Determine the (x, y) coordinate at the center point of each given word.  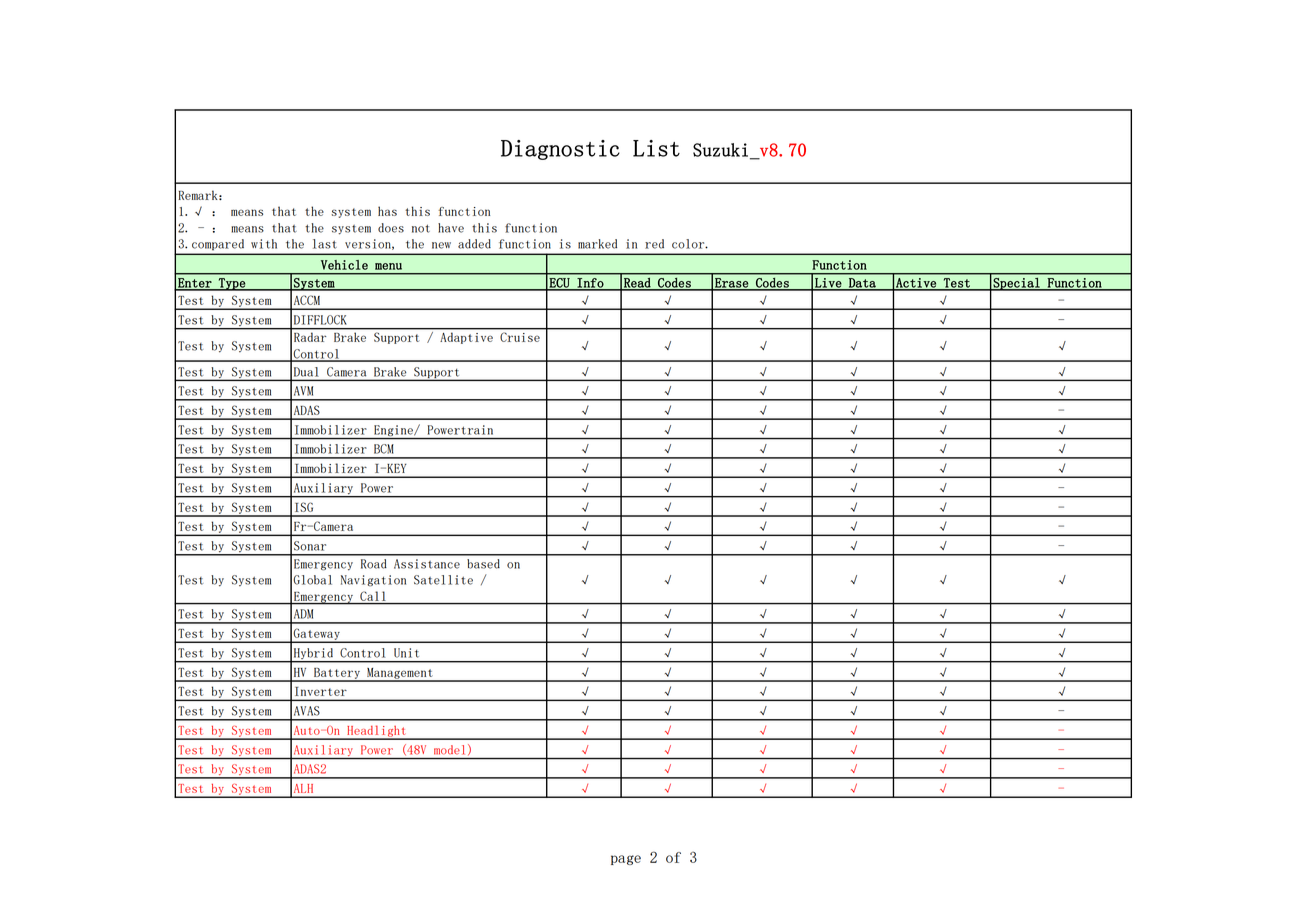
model (449, 749)
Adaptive (467, 338)
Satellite (443, 580)
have (451, 228)
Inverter (321, 691)
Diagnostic (560, 150)
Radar (310, 337)
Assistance (427, 564)
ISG (304, 507)
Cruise (520, 337)
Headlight (376, 732)
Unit (406, 653)
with (264, 244)
